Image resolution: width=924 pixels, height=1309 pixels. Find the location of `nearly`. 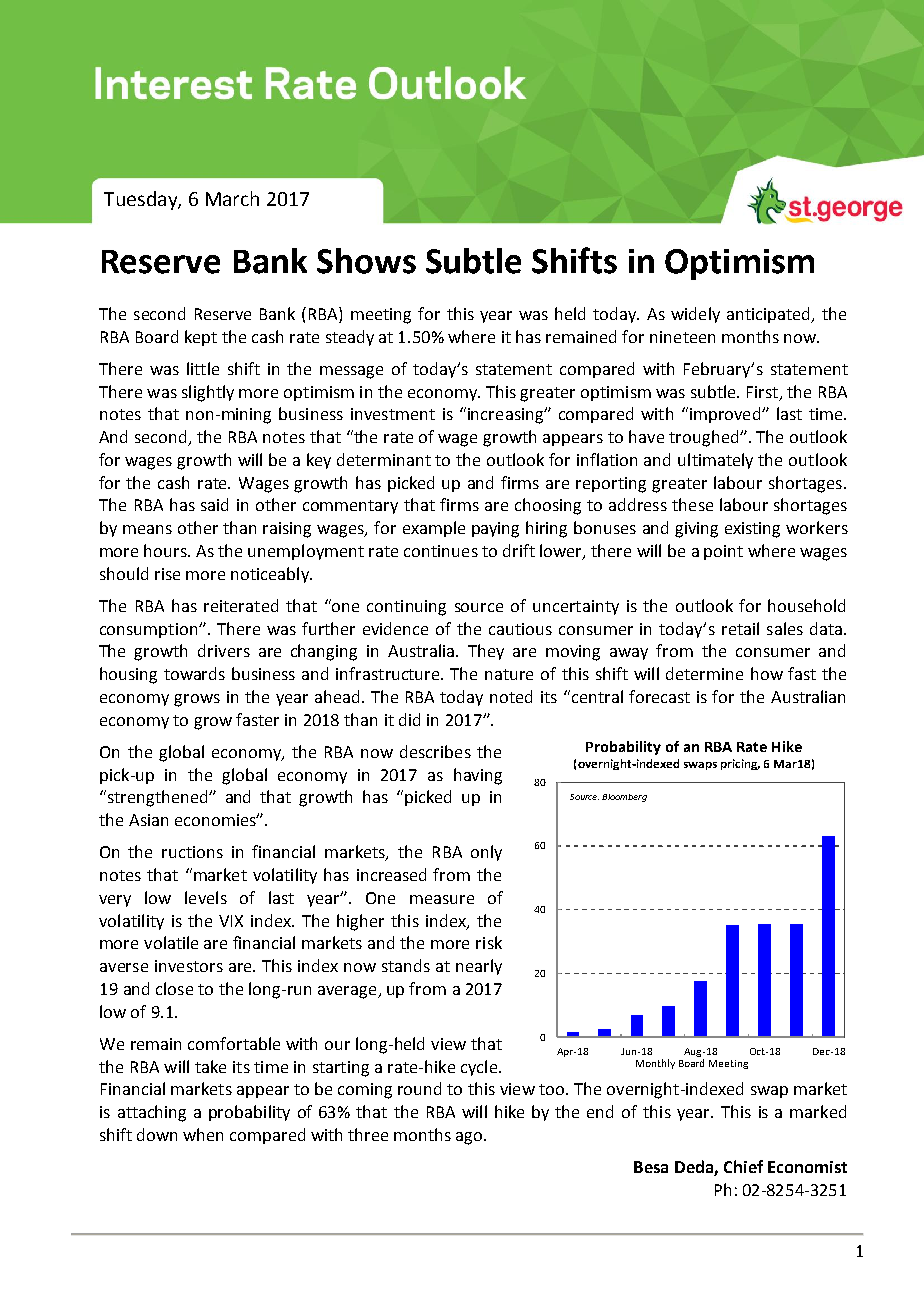

nearly is located at coordinates (479, 967).
